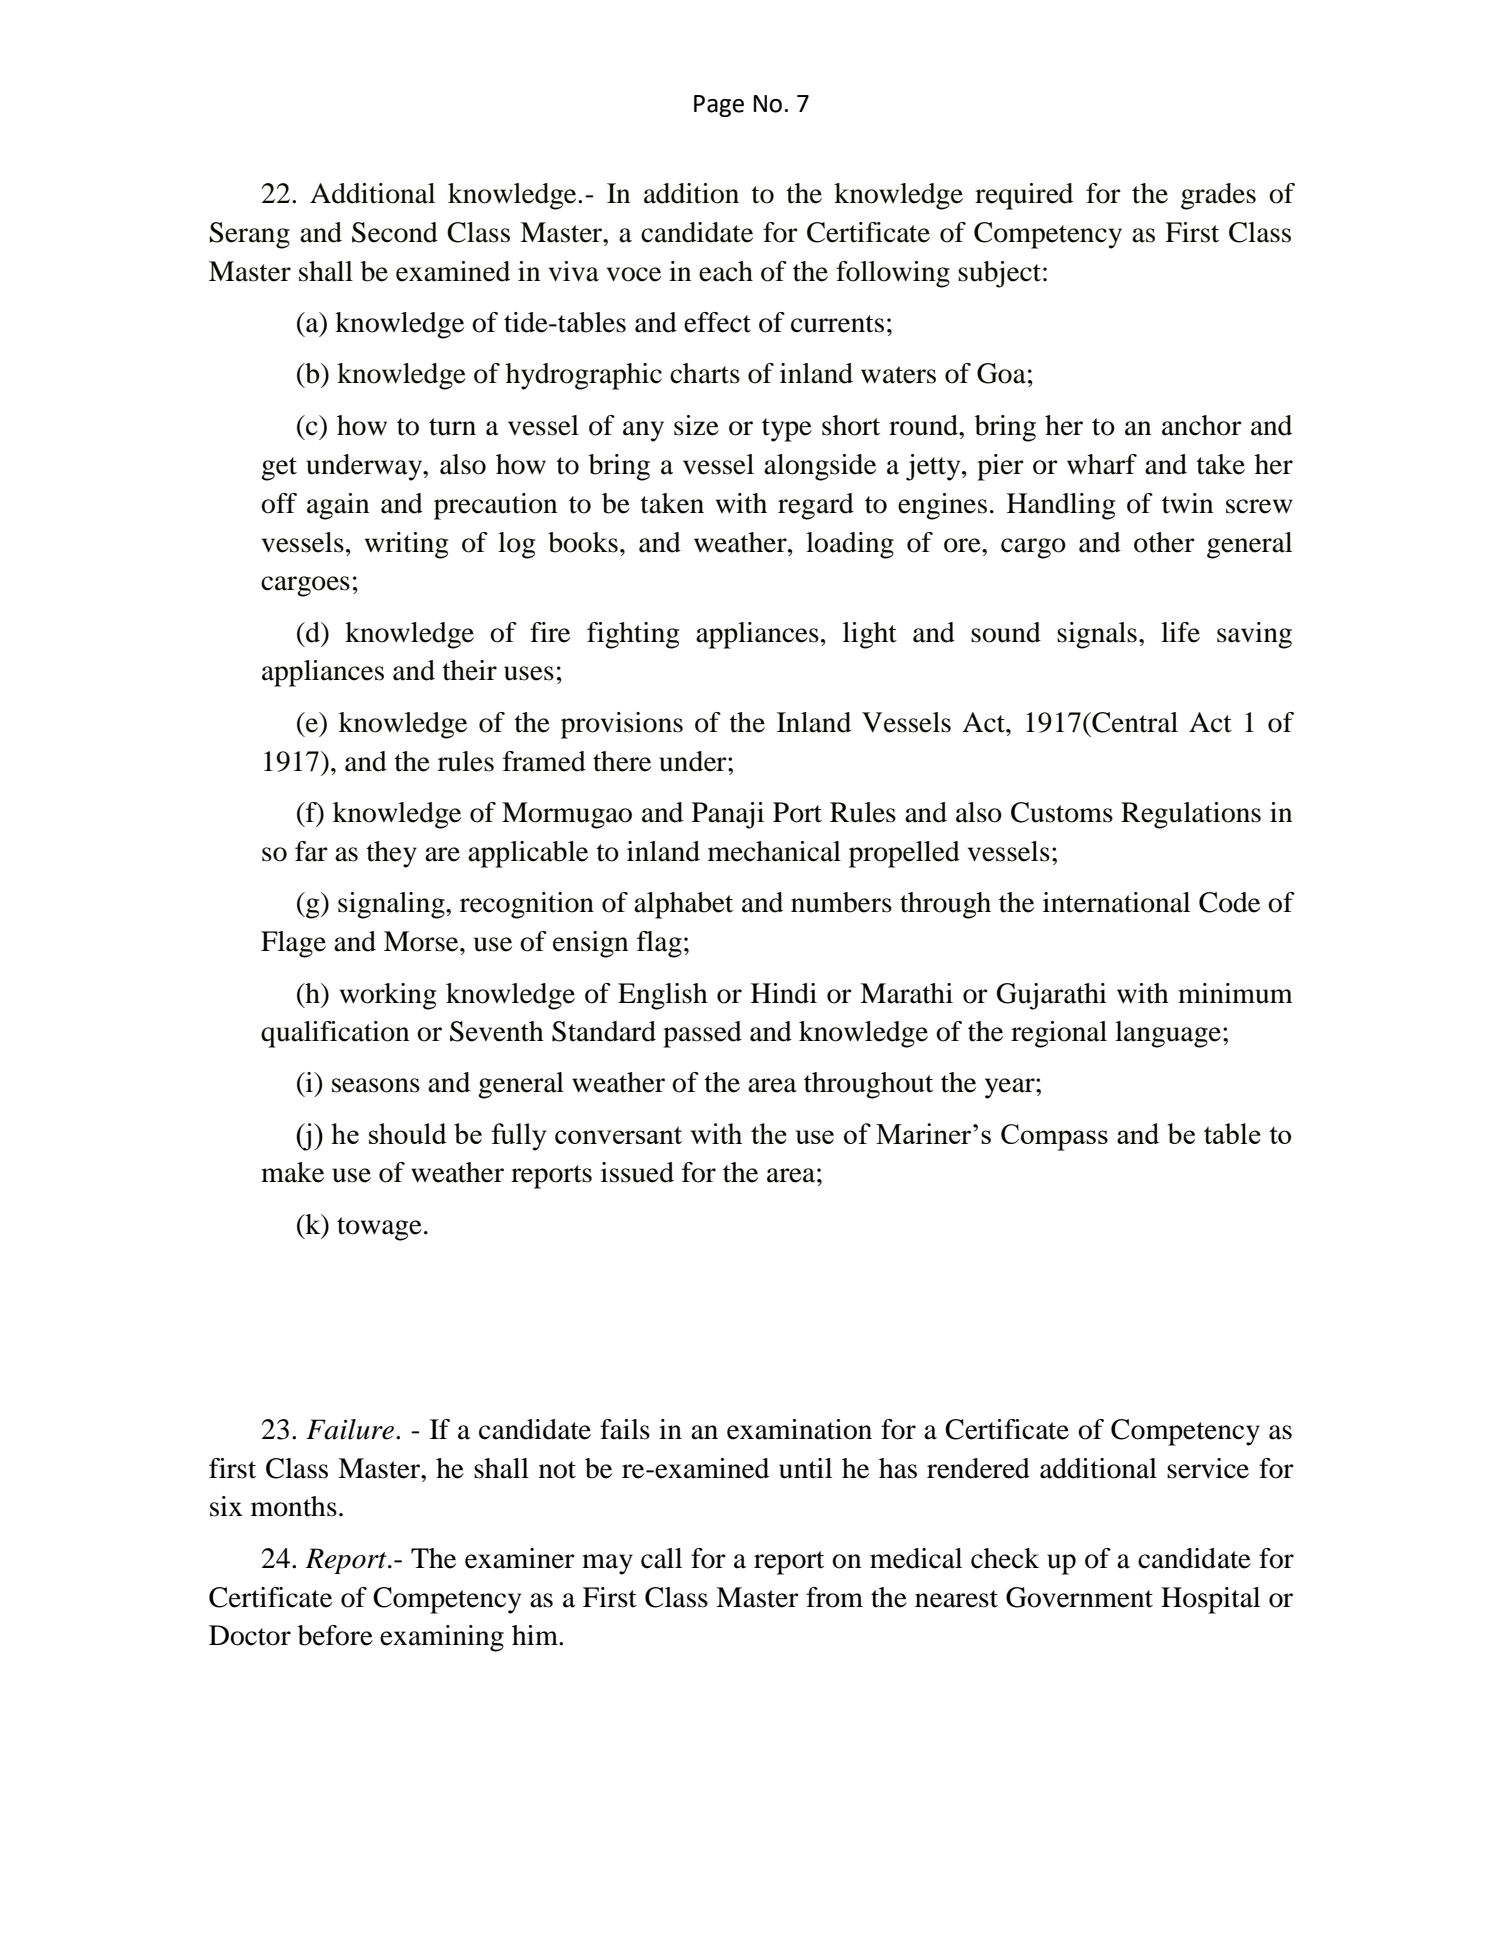 This page has width=1502, height=1943. I want to click on Page, so click(719, 106).
